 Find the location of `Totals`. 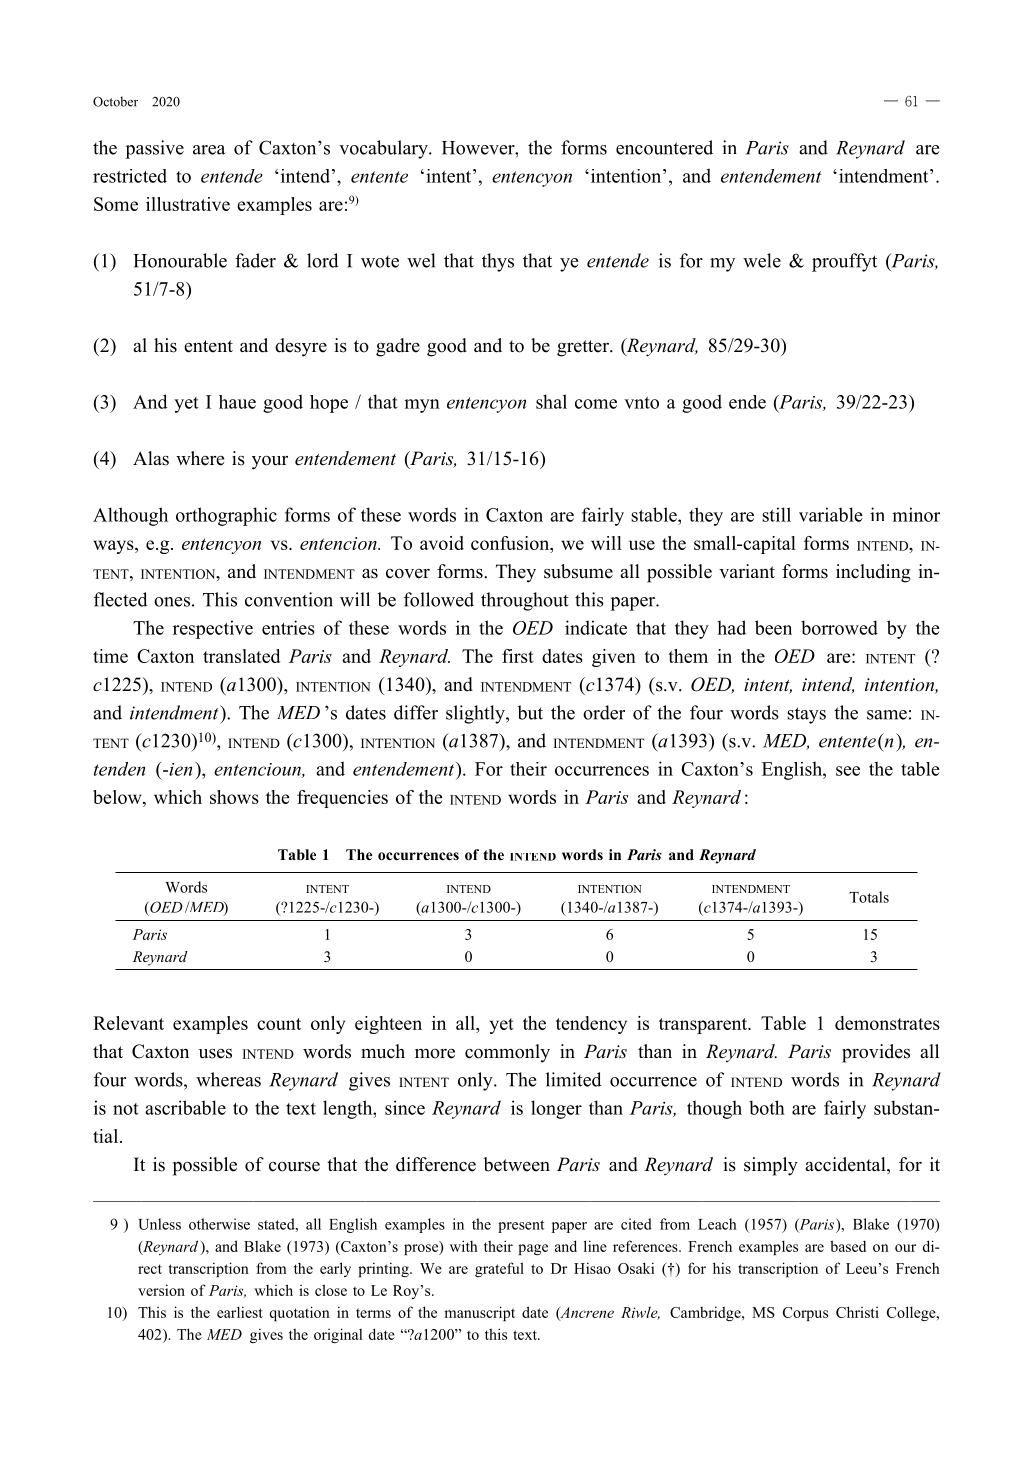

Totals is located at coordinates (869, 897).
